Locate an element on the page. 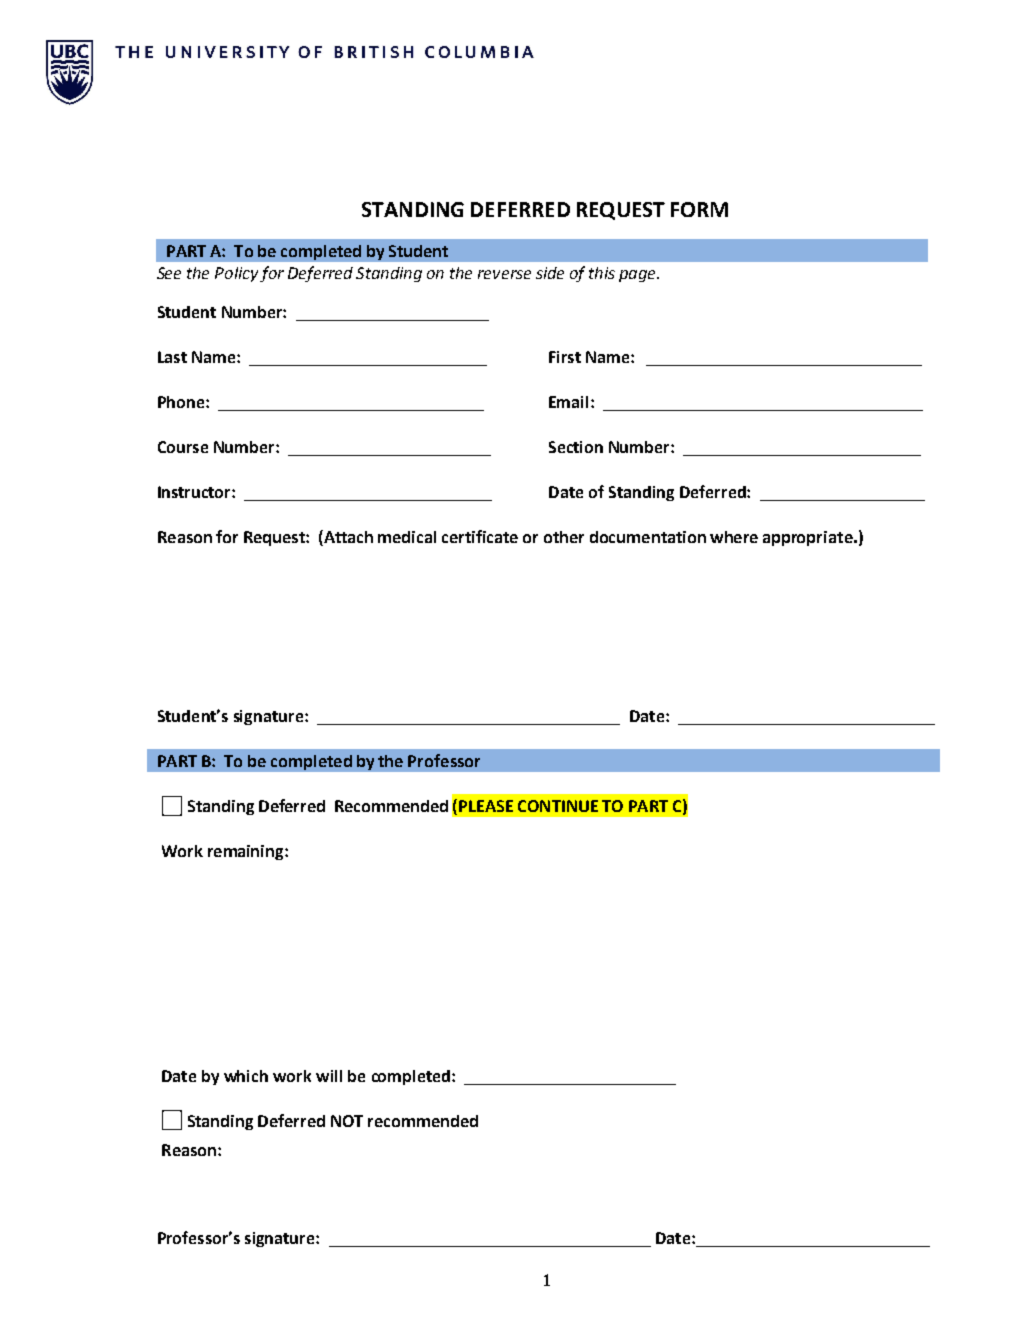  PLEASE is located at coordinates (486, 806).
